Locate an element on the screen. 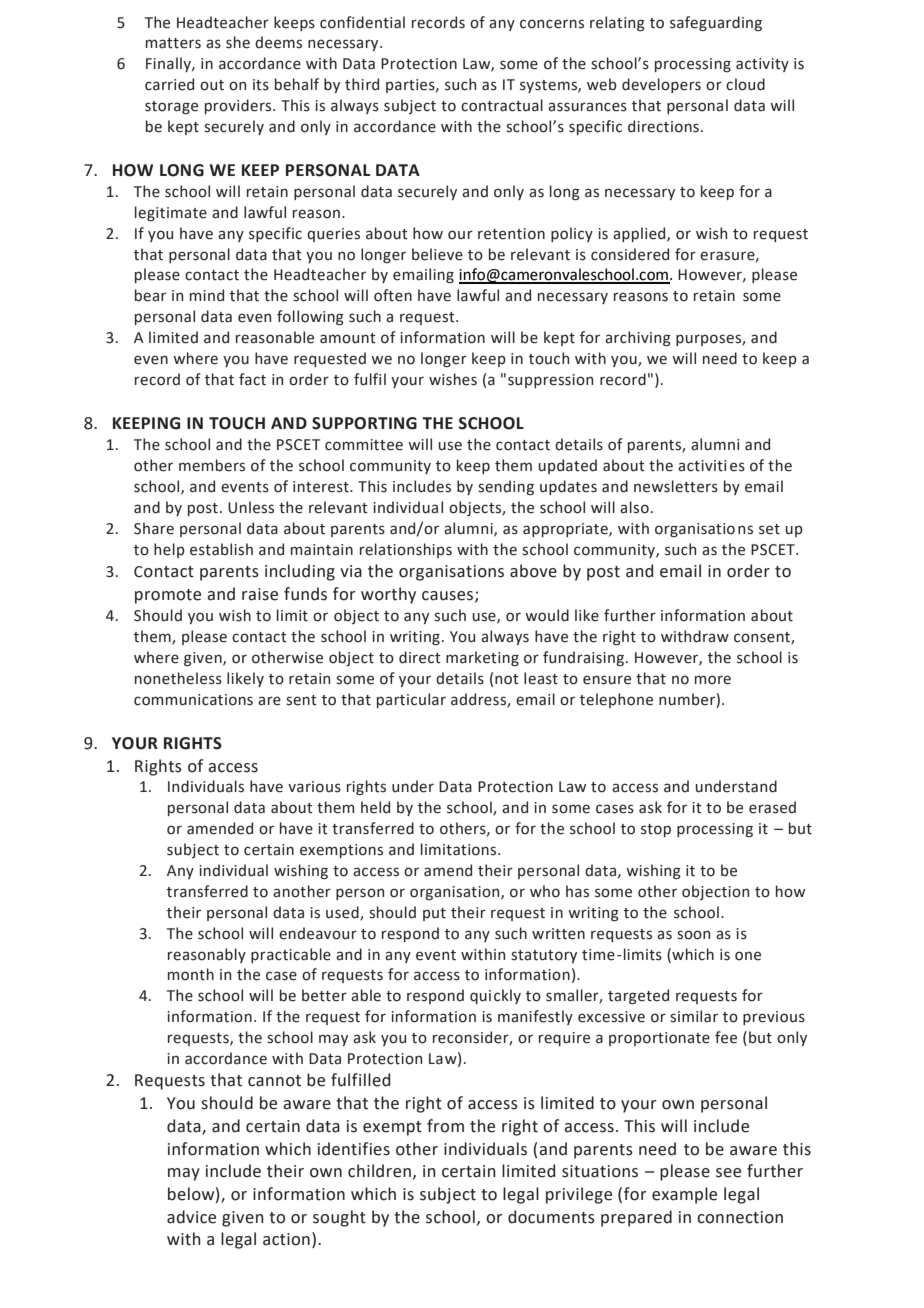 The image size is (924, 1308). from is located at coordinates (445, 1126).
